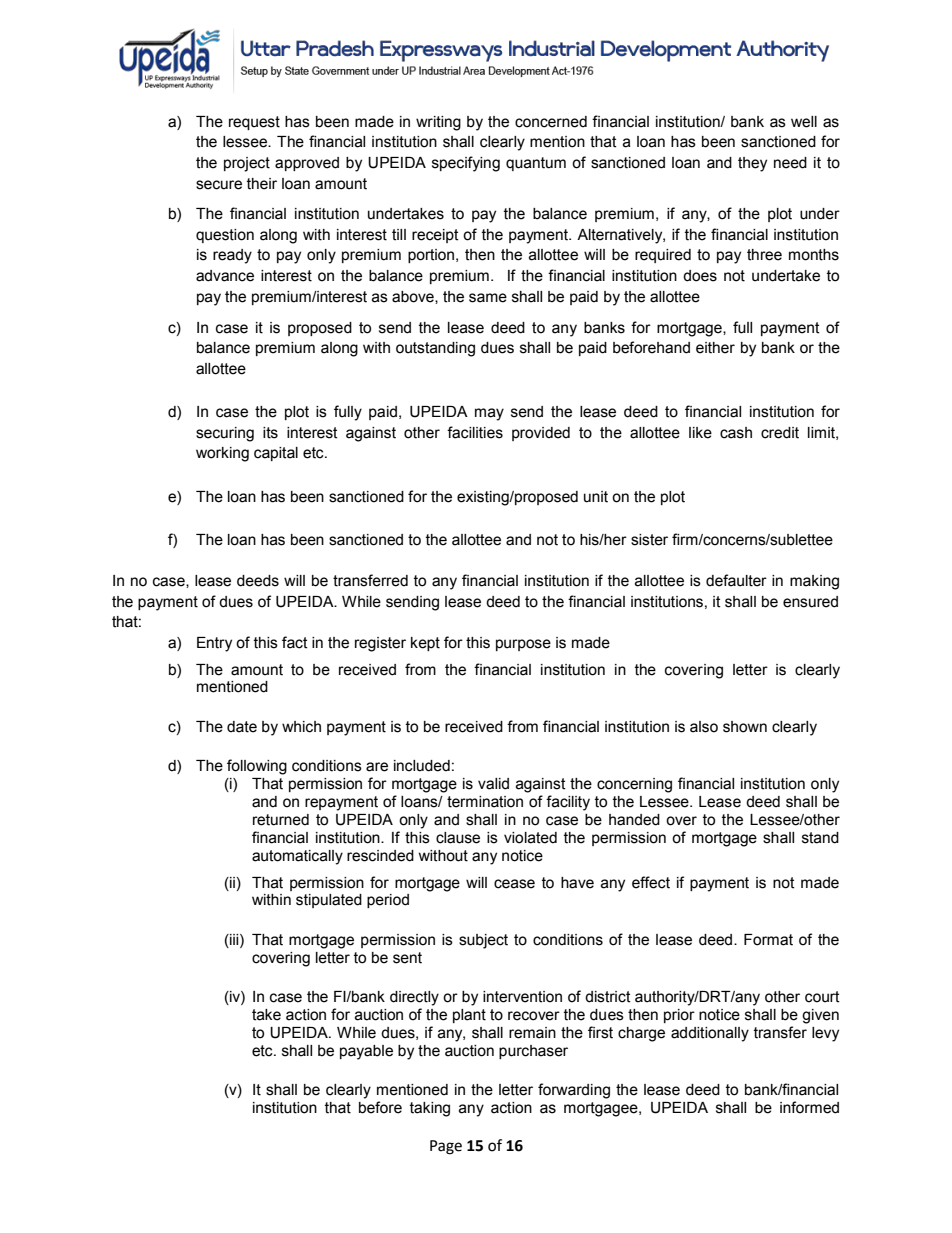  I want to click on informed, so click(809, 1107).
